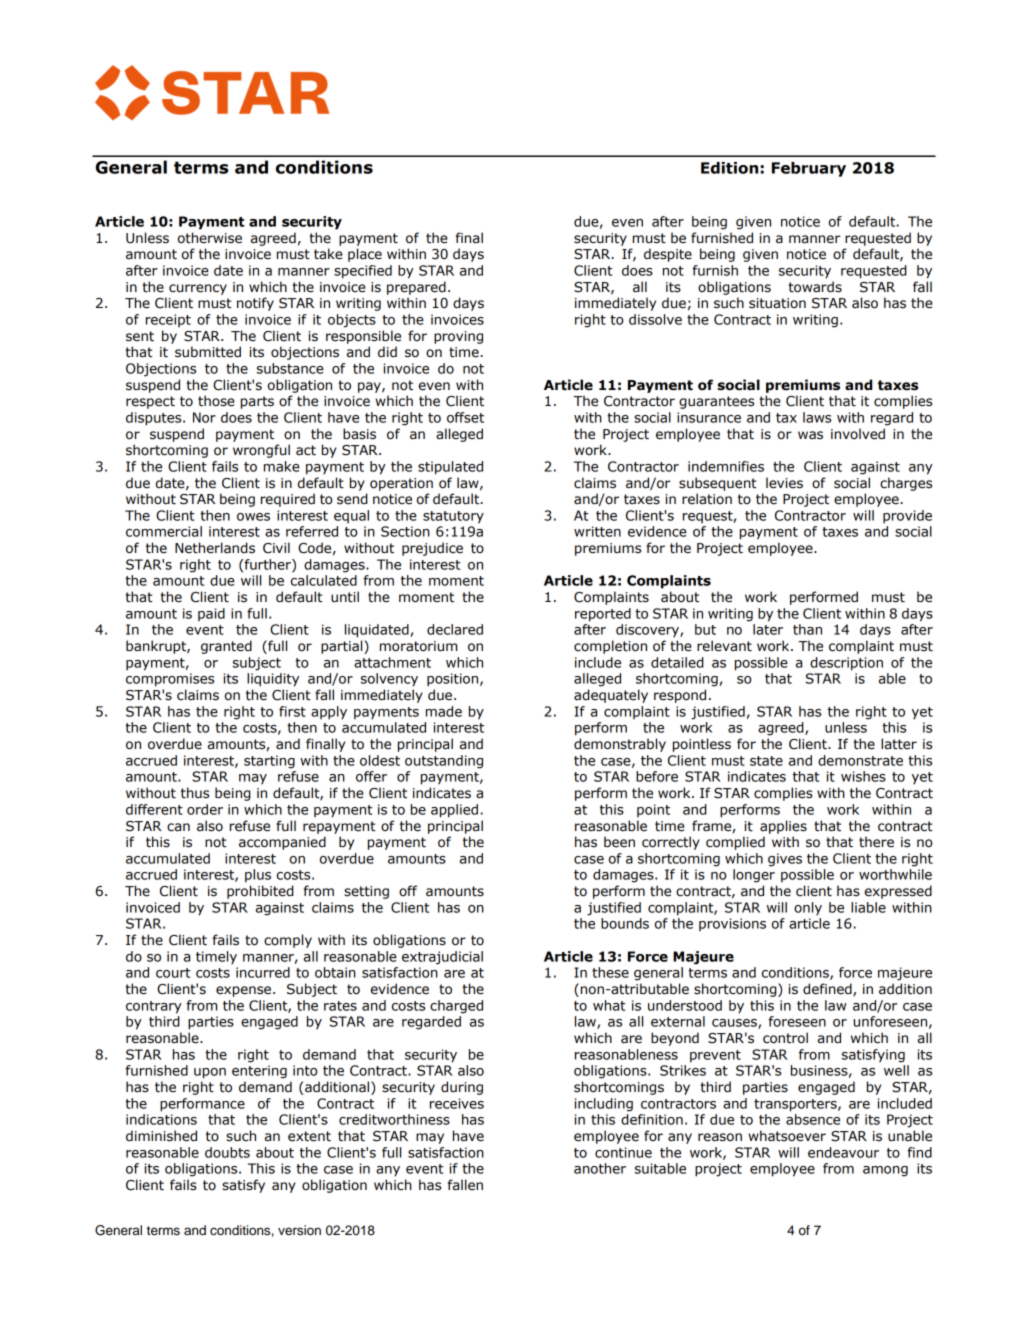 The width and height of the screenshot is (1028, 1330). What do you see at coordinates (810, 435) in the screenshot?
I see `was` at bounding box center [810, 435].
